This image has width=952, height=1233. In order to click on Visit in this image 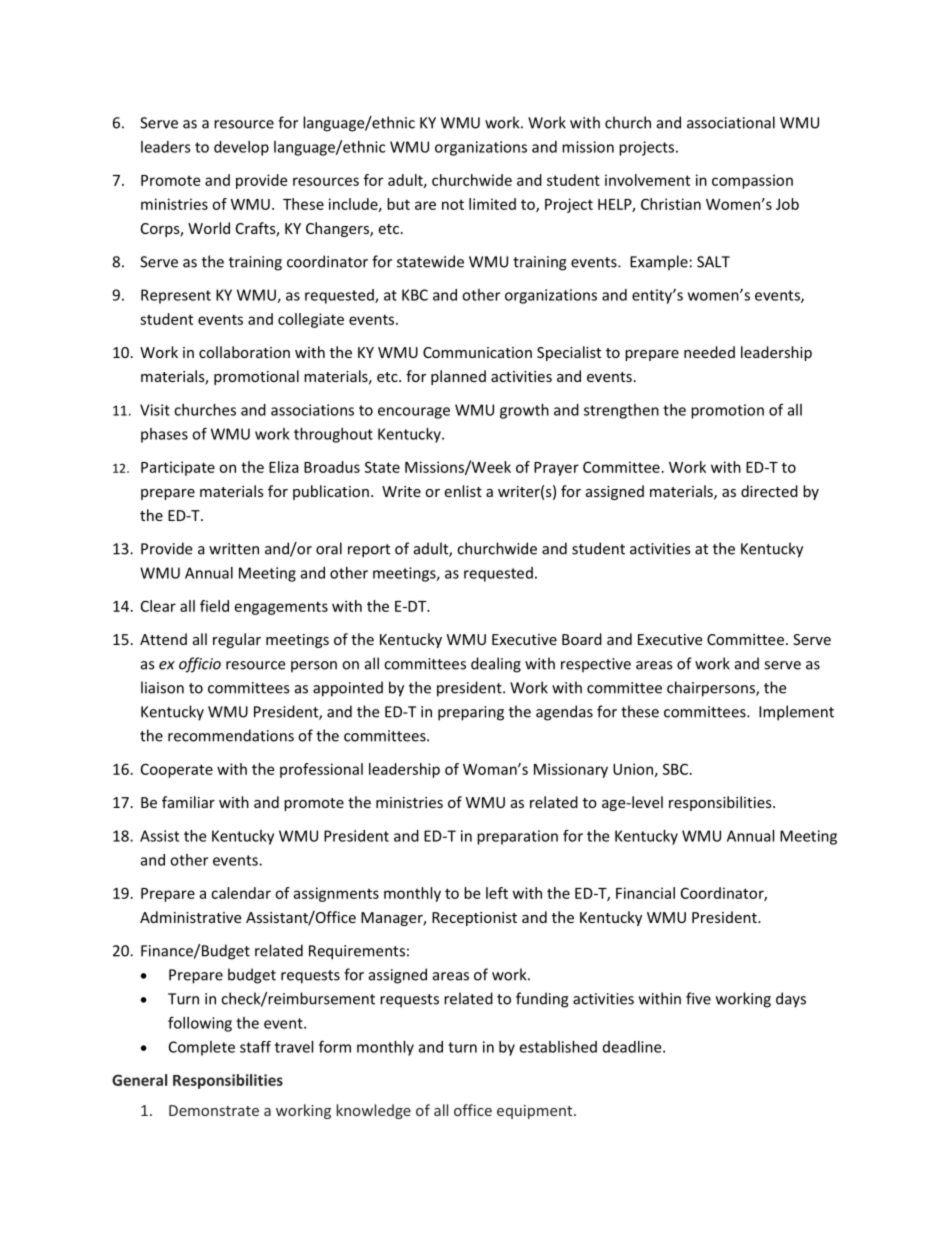, I will do `click(155, 410)`.
